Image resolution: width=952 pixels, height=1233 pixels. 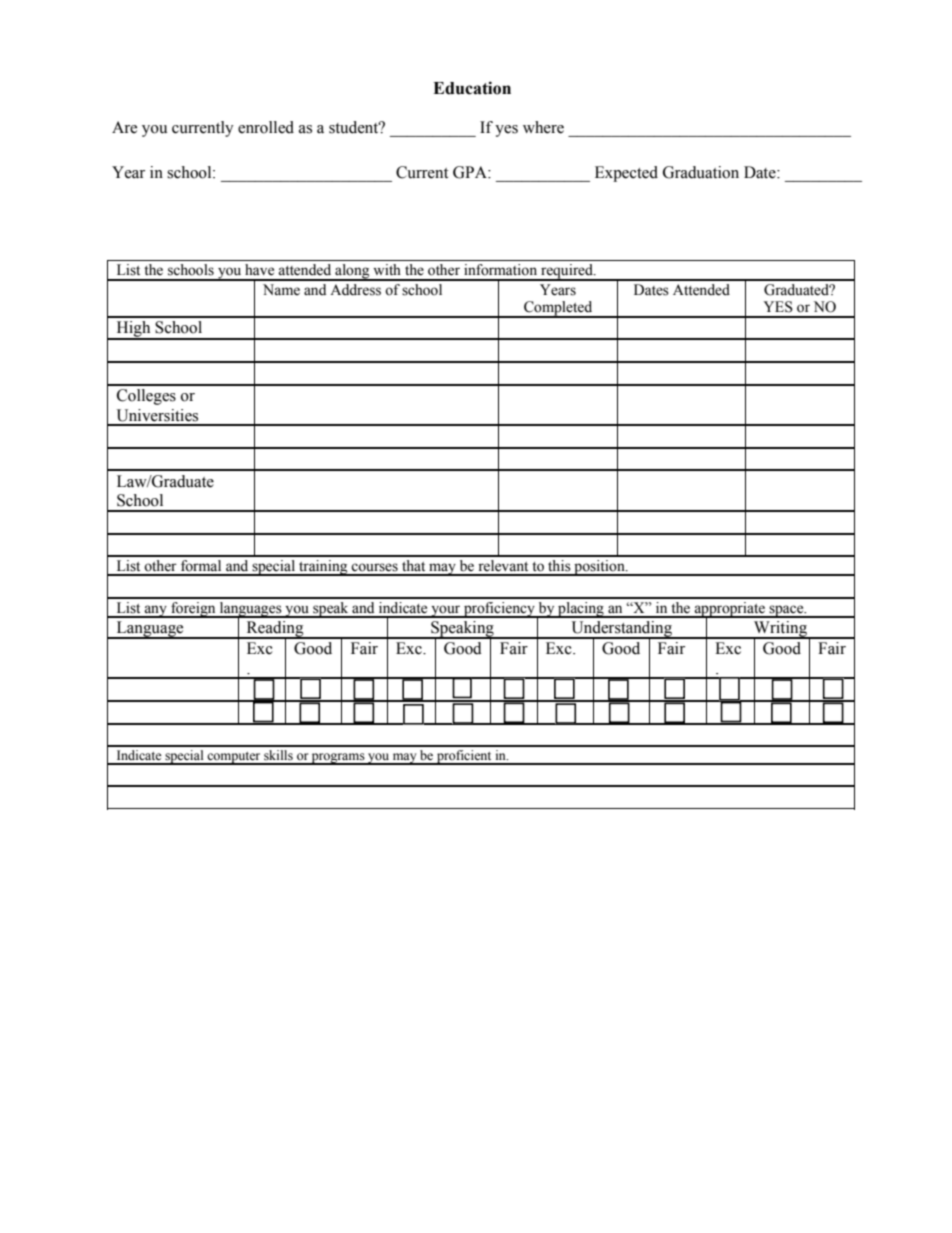 I want to click on along, so click(x=352, y=272).
